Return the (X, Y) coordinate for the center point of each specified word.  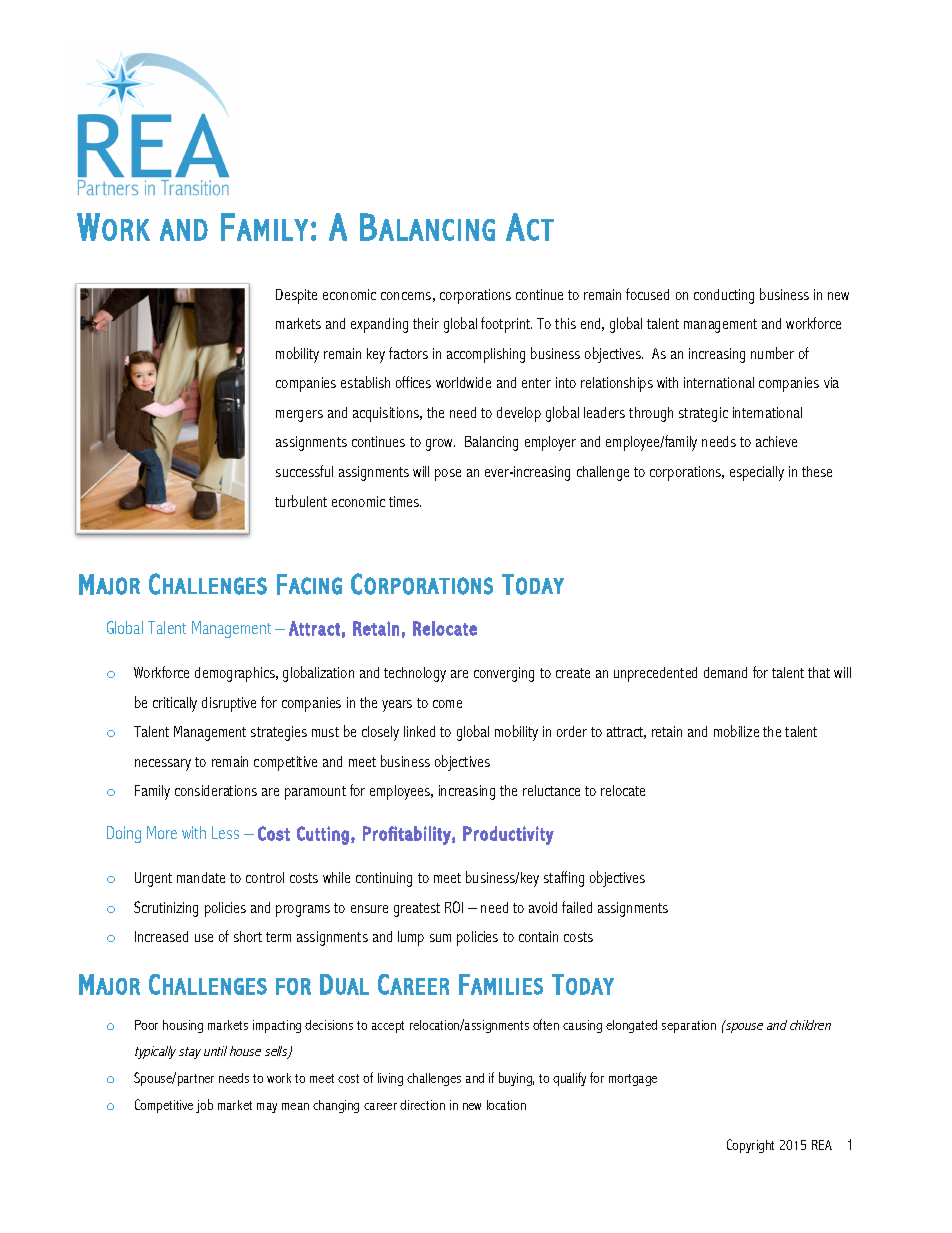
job (204, 1106)
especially (757, 473)
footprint (506, 325)
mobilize (736, 731)
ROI (454, 907)
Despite (296, 296)
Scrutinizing (166, 909)
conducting (724, 296)
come (447, 704)
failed (577, 907)
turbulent (301, 501)
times (405, 501)
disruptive (229, 704)
